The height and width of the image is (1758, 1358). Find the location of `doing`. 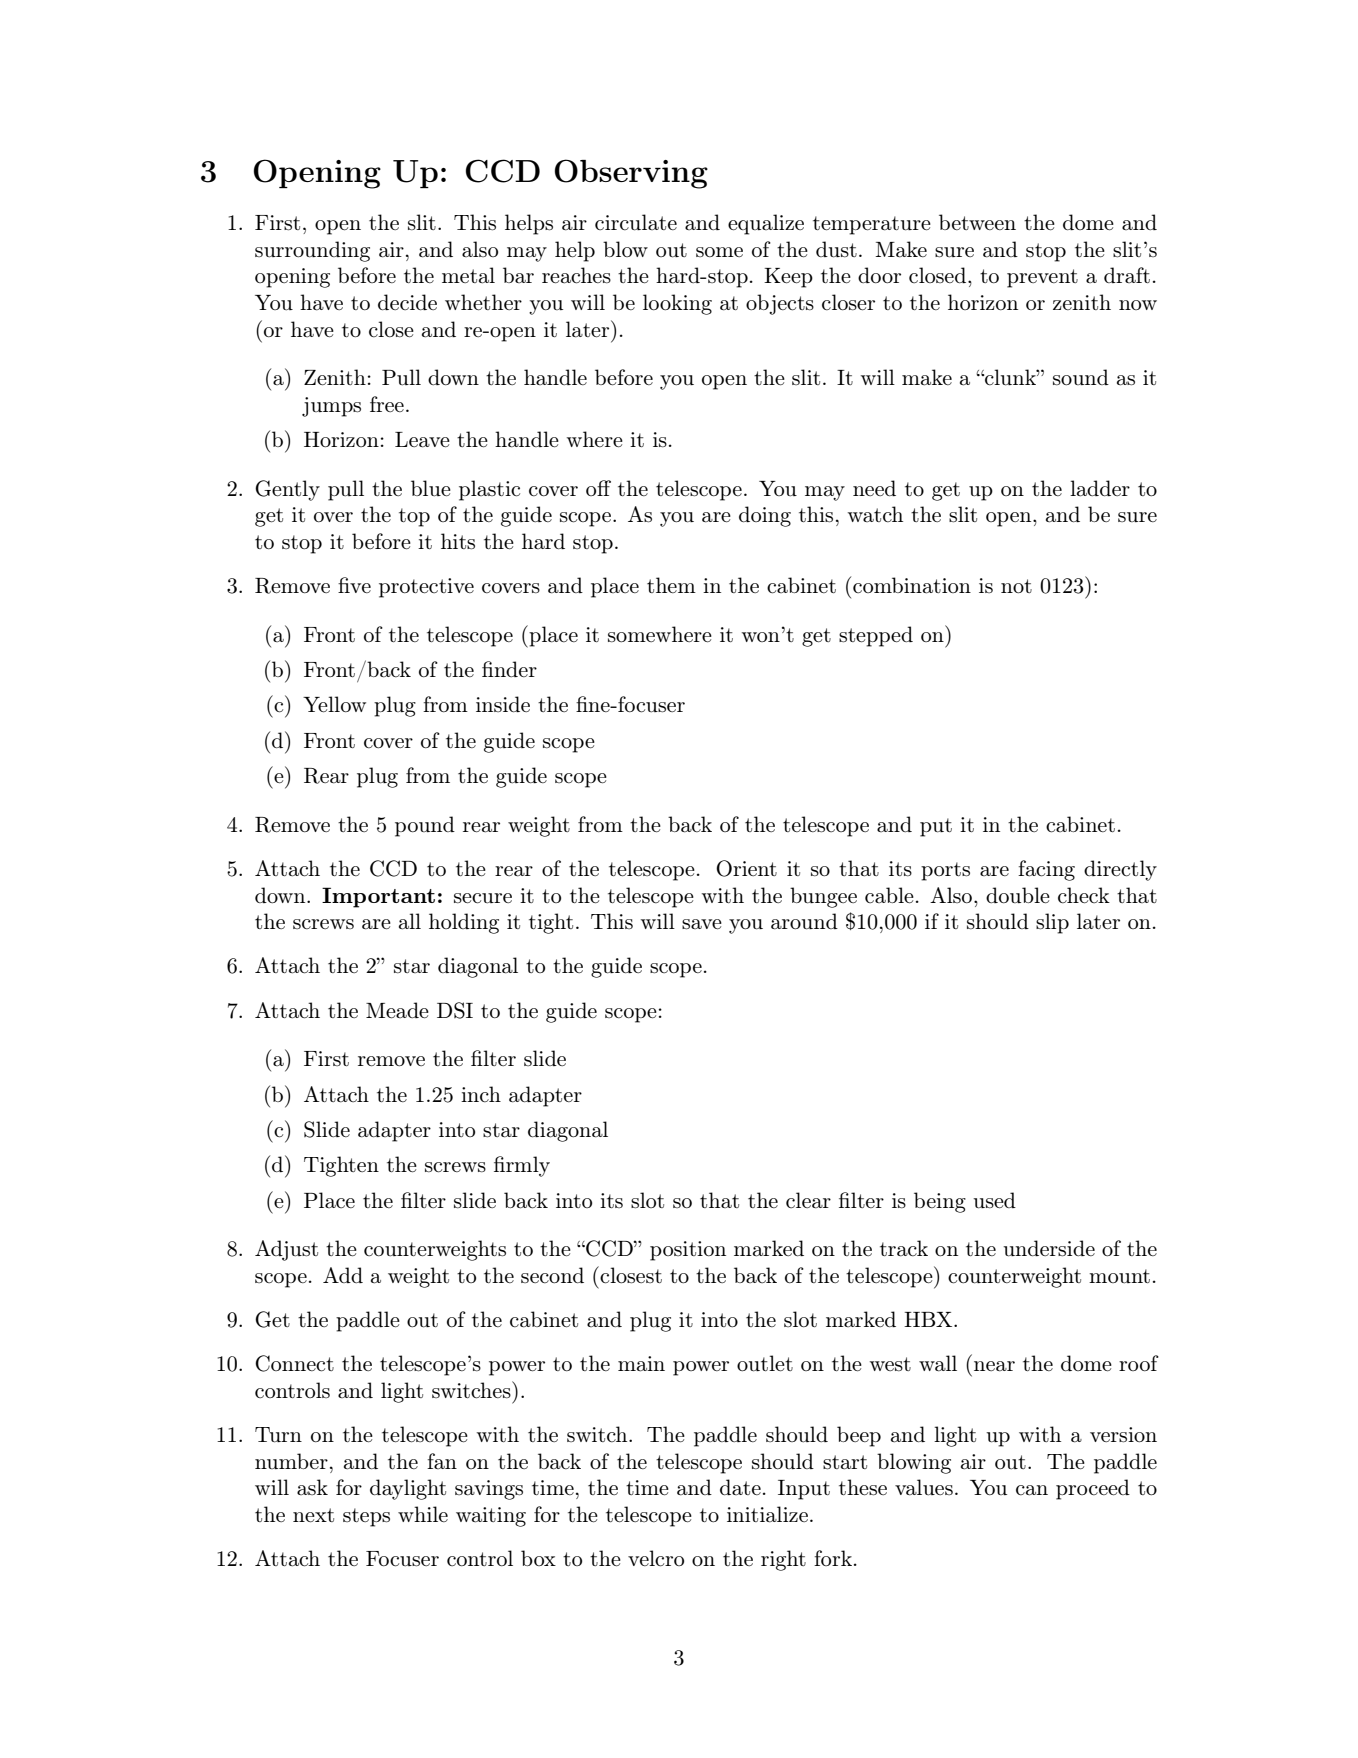

doing is located at coordinates (765, 516).
